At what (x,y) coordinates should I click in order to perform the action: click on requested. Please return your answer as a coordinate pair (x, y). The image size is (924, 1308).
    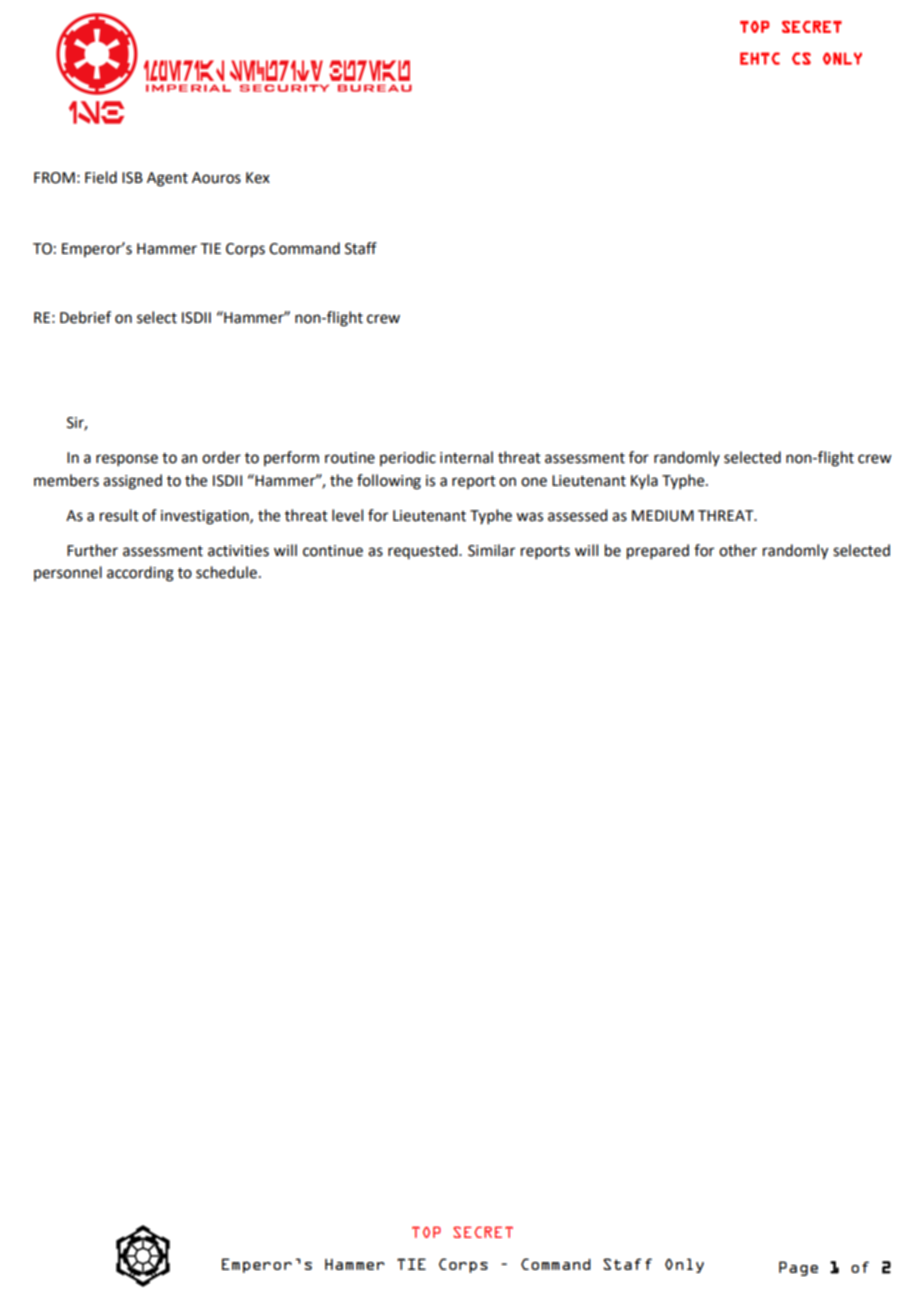
    Looking at the image, I should click on (424, 551).
